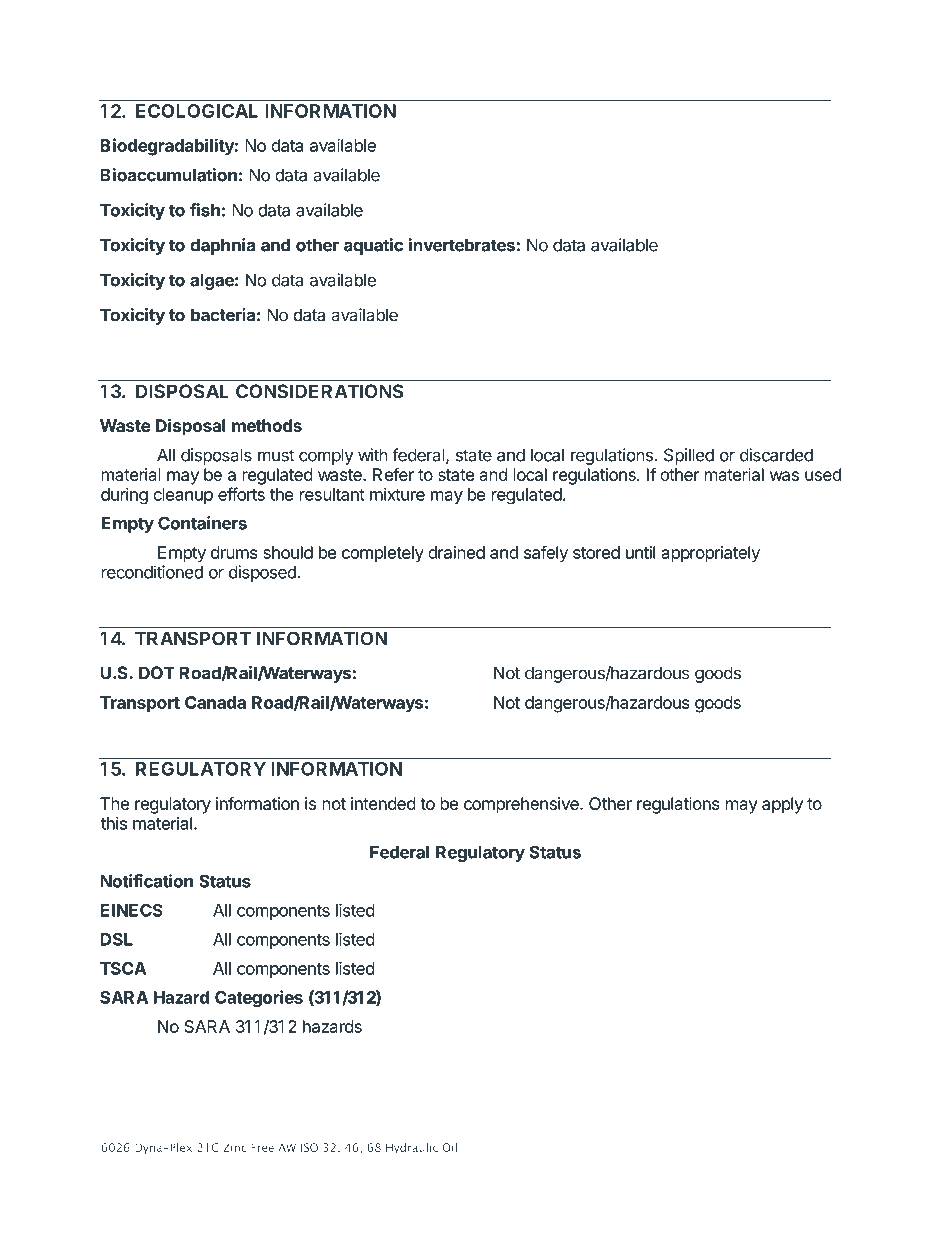 The width and height of the image is (952, 1233). Describe the element at coordinates (234, 1147) in the image. I see `Zinc` at that location.
